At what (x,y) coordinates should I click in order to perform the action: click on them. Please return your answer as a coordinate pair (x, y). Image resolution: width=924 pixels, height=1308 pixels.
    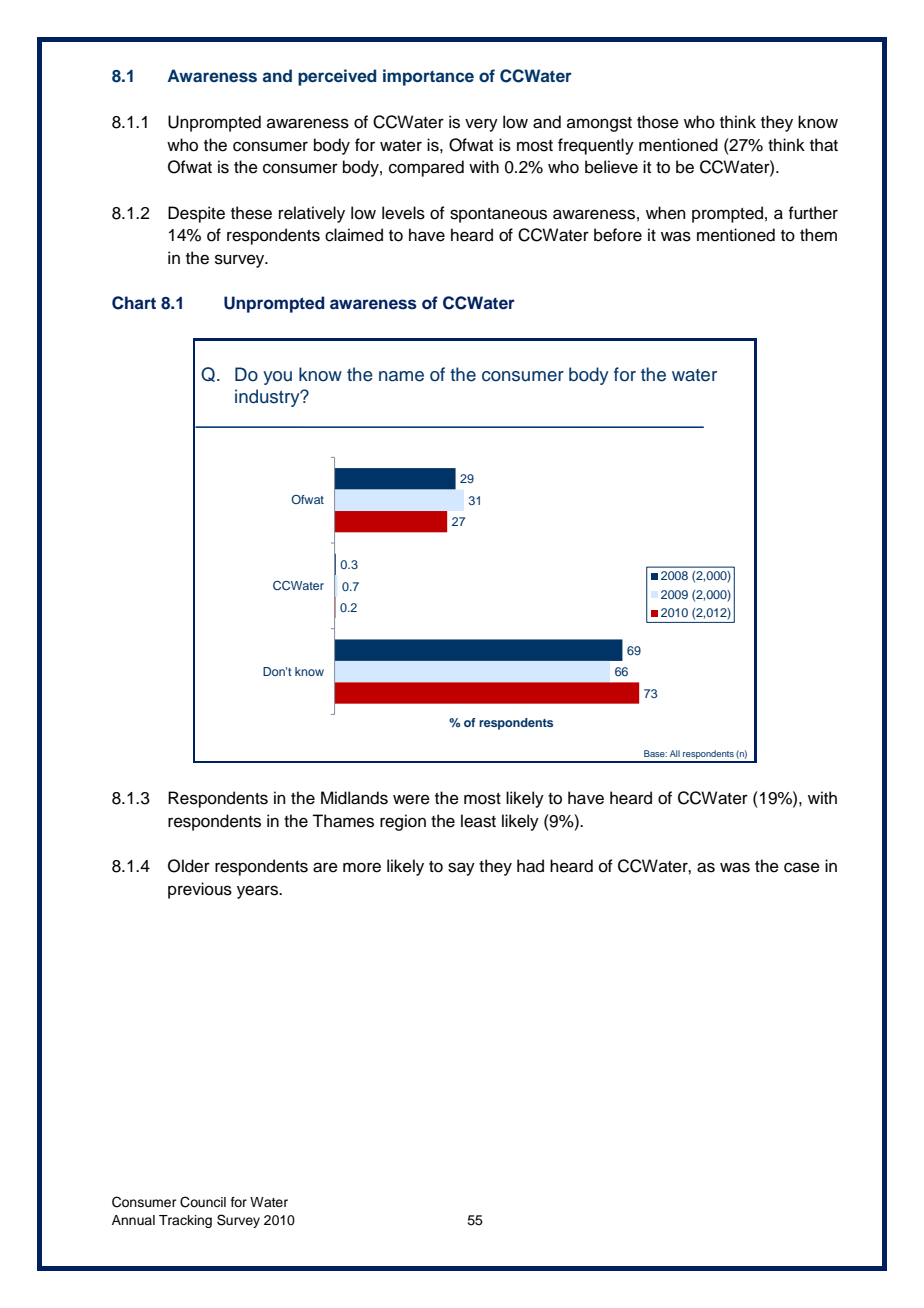
    Looking at the image, I should click on (818, 235).
